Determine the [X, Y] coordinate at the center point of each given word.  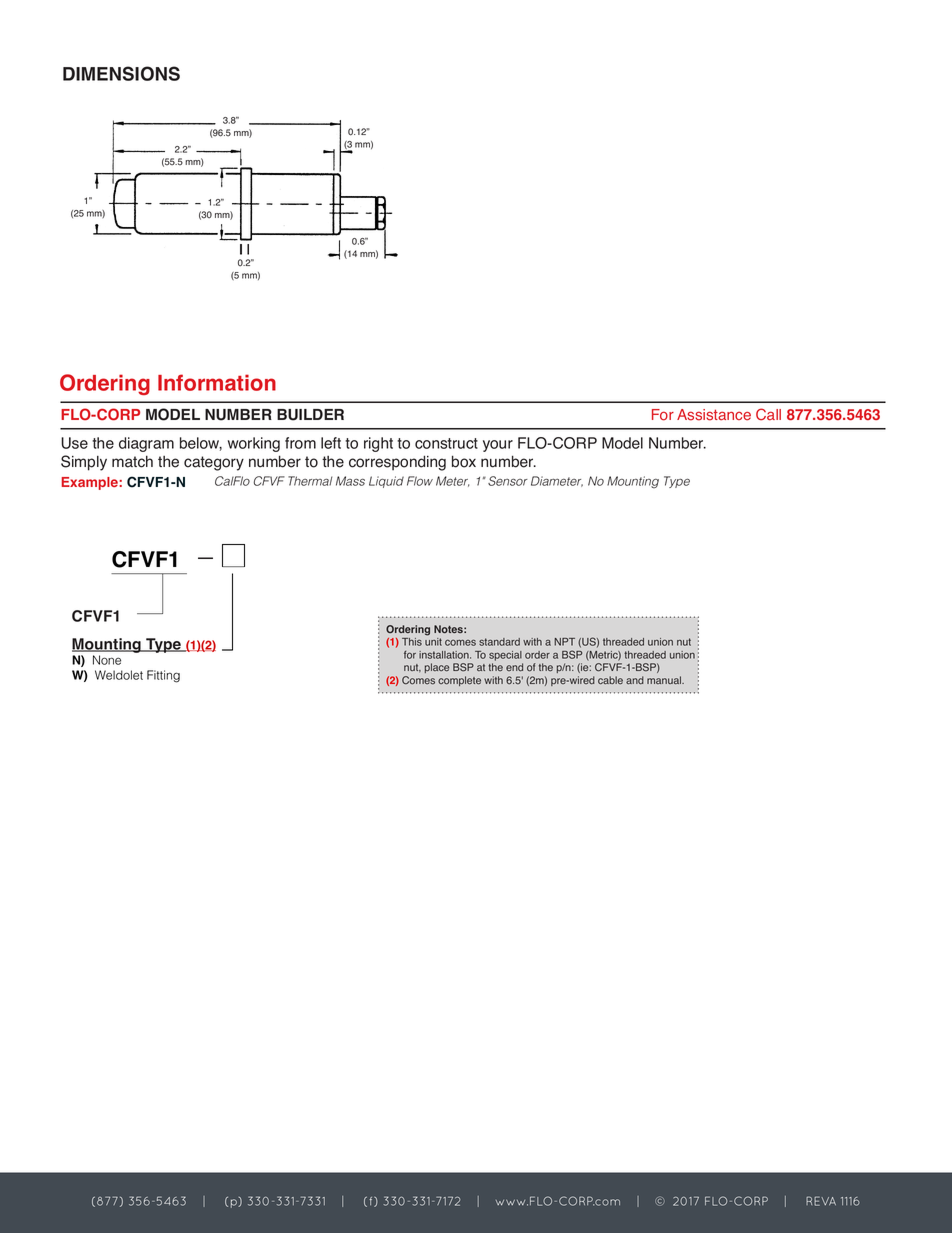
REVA [821, 1201]
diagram [146, 444]
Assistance [714, 415]
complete [459, 681]
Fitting [163, 676]
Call [768, 414]
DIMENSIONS [121, 73]
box [464, 461]
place [437, 668]
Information [217, 382]
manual [665, 680]
